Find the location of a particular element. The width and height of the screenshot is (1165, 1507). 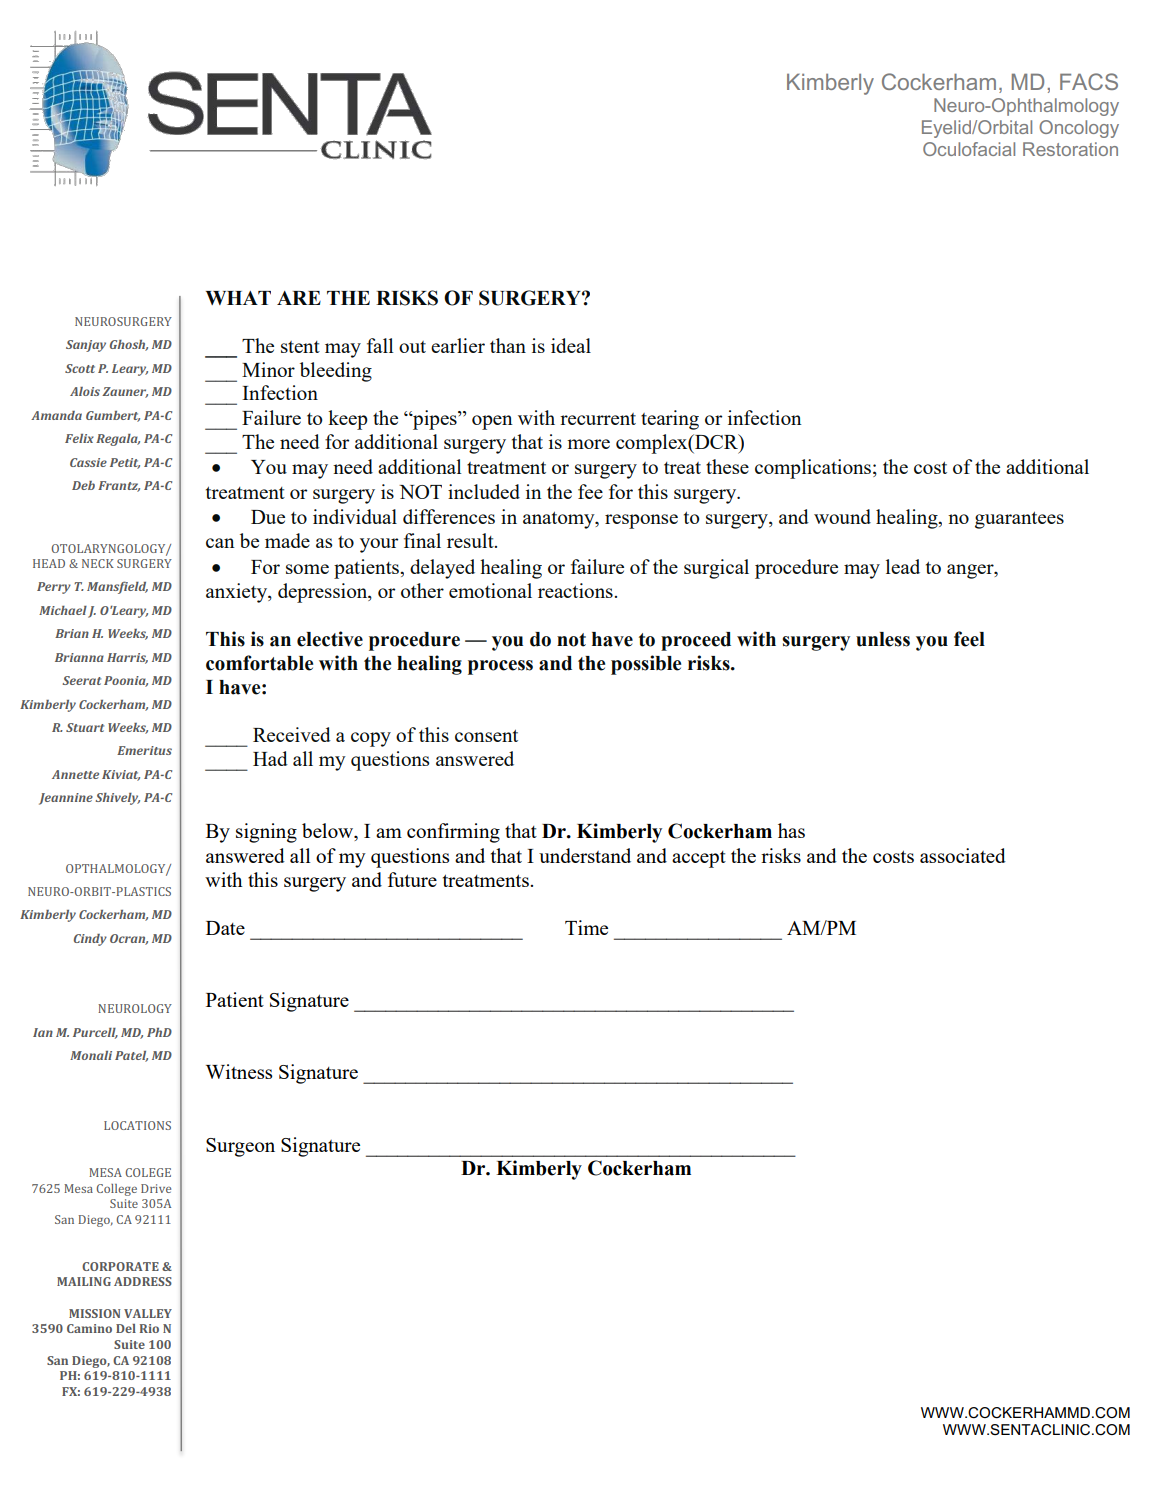

Oncology is located at coordinates (1079, 129).
